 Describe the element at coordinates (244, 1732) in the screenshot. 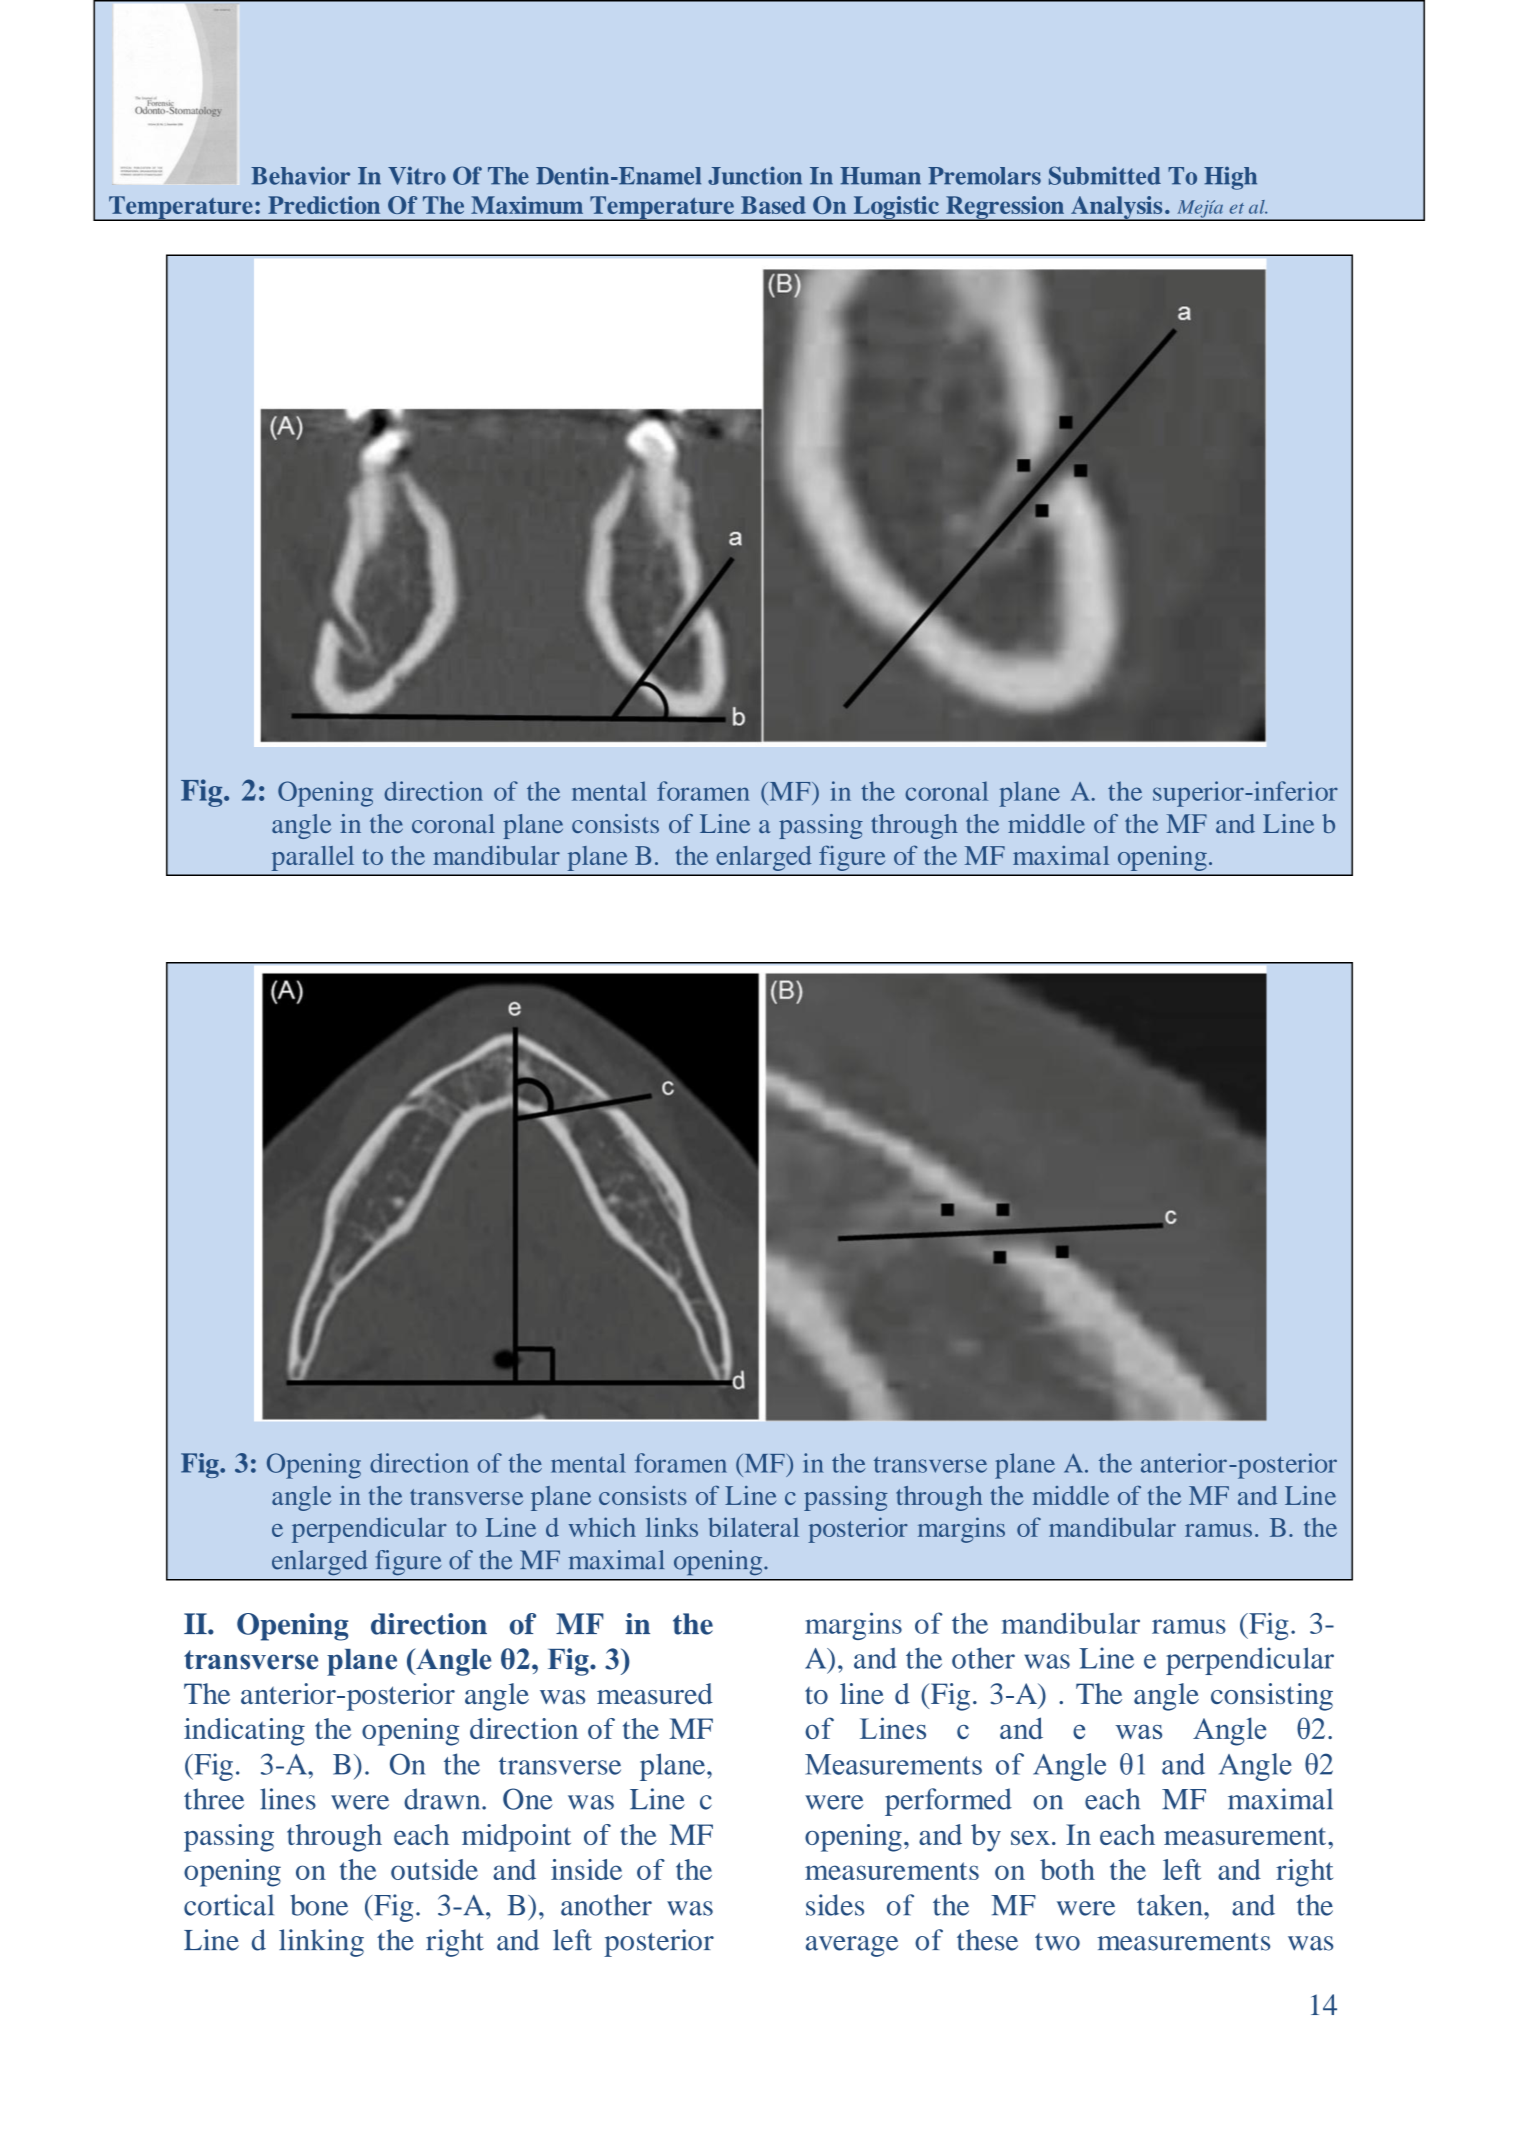

I see `indicating` at that location.
